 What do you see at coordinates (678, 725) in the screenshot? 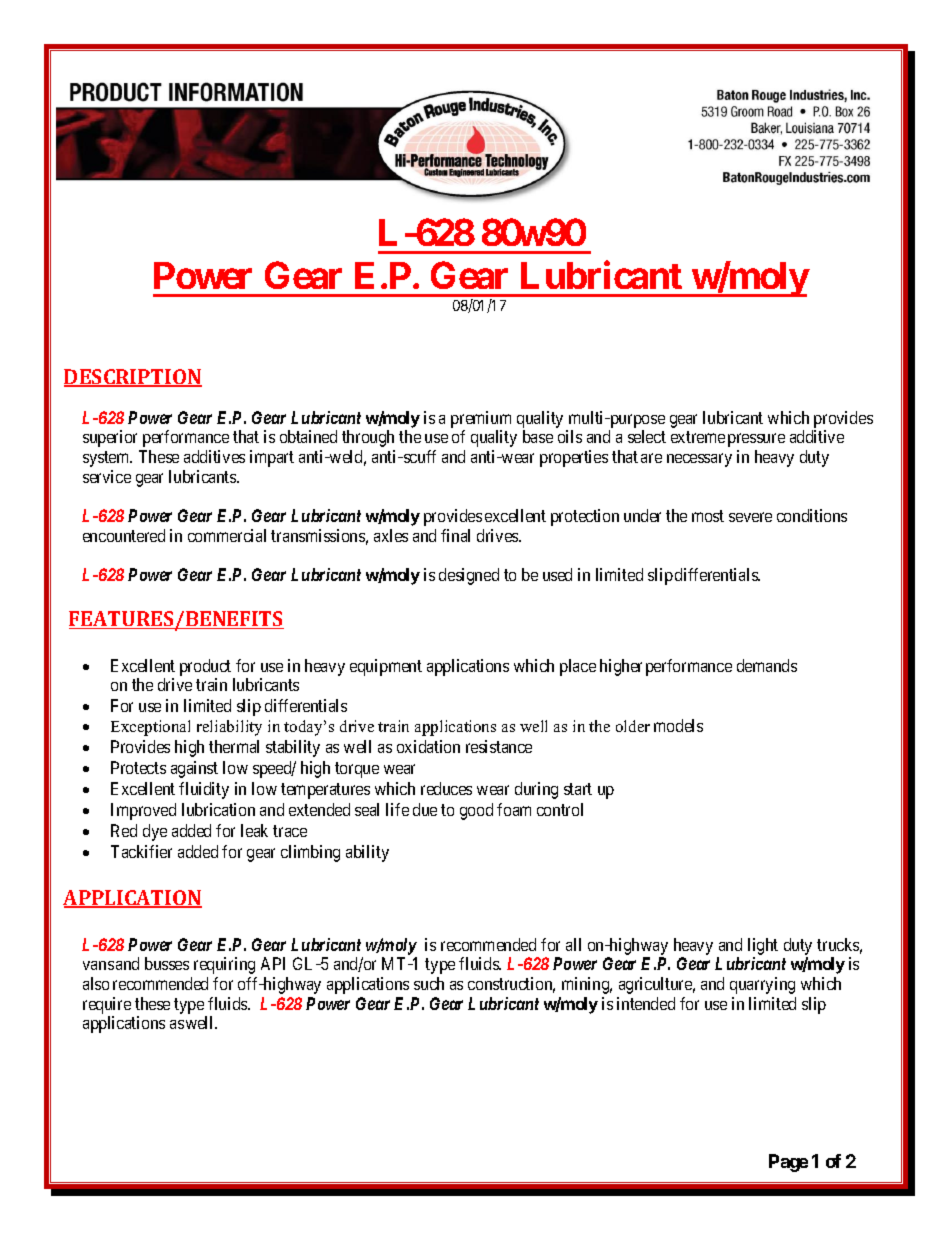
I see `models` at bounding box center [678, 725].
